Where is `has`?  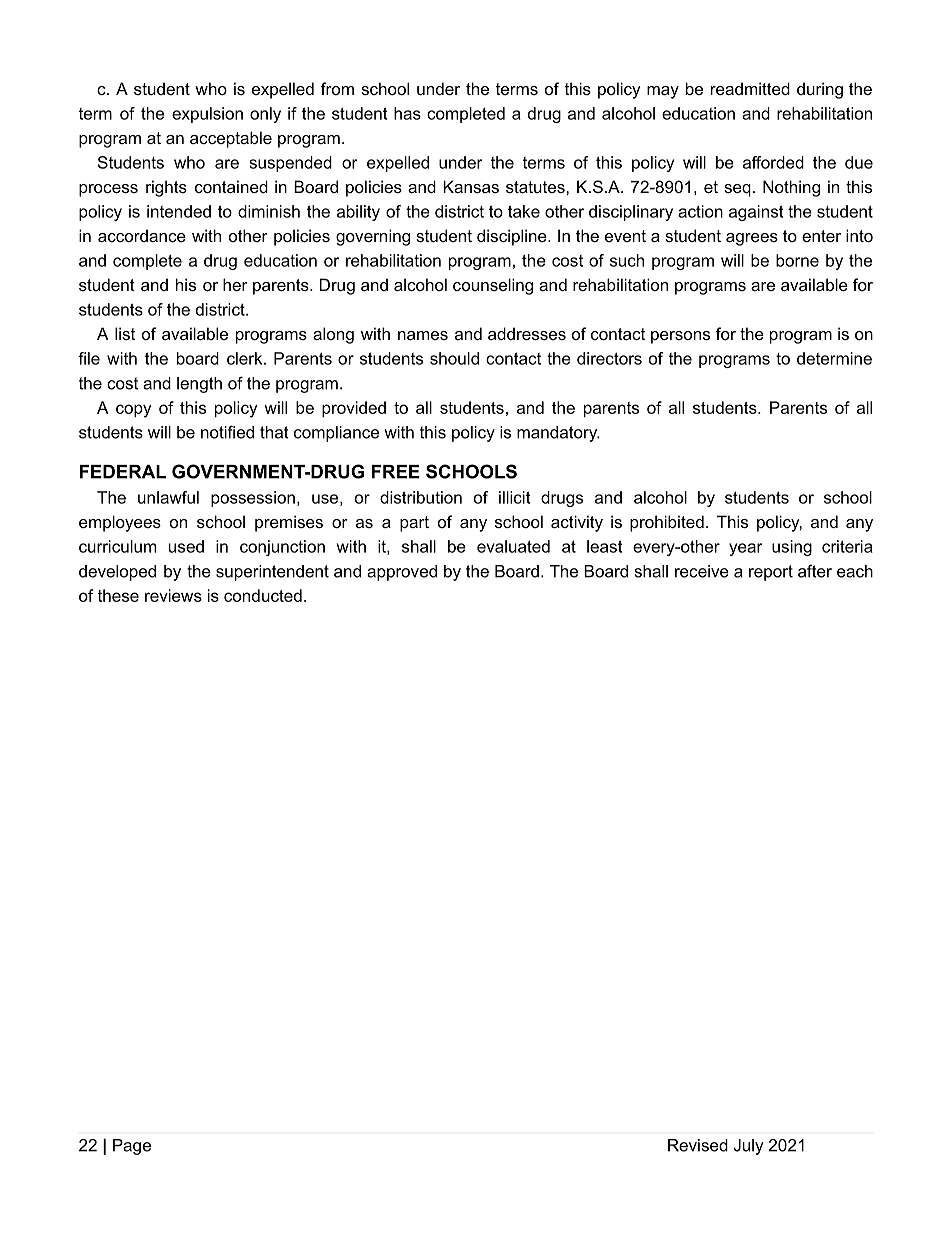
has is located at coordinates (407, 113).
